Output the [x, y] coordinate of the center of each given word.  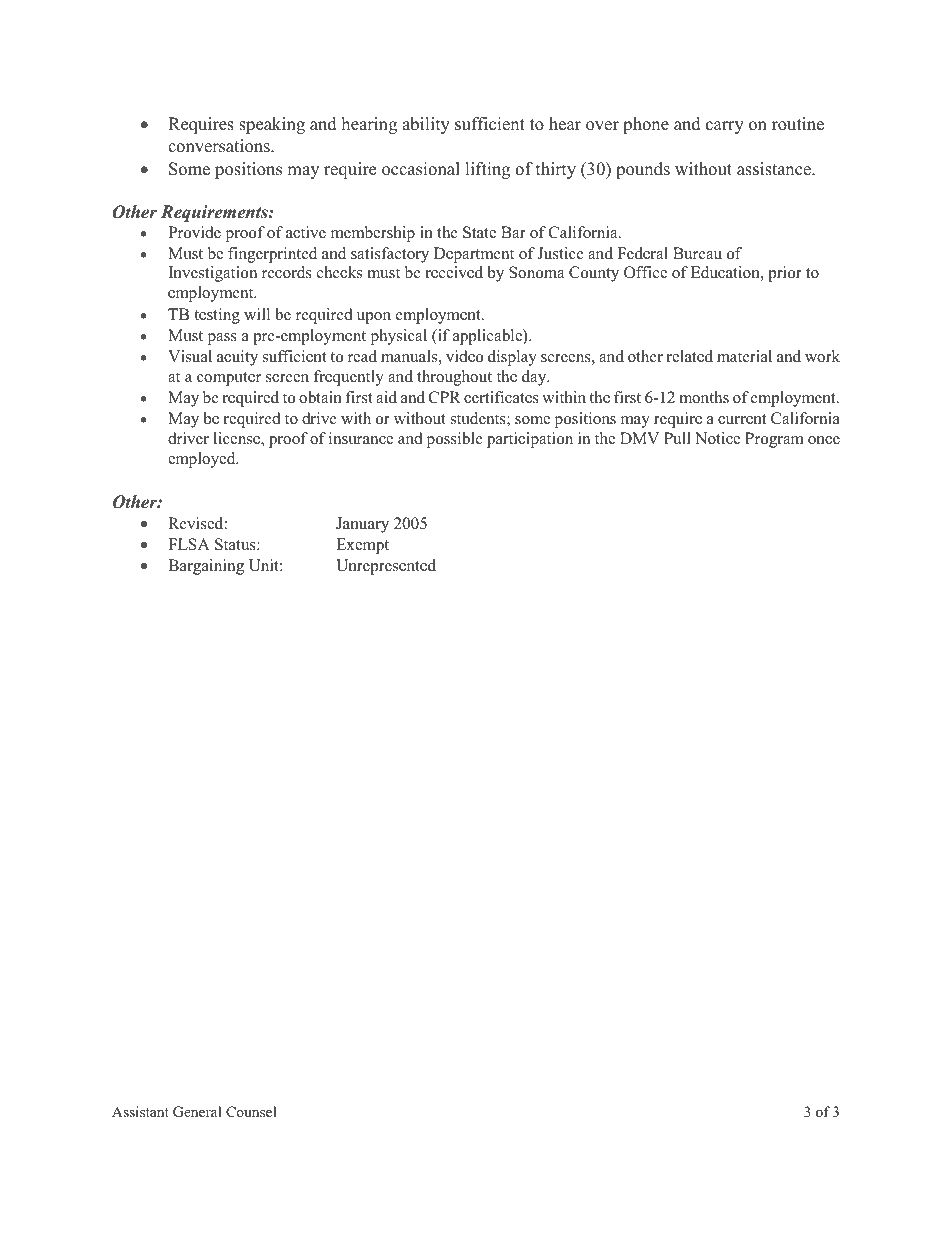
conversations [220, 146]
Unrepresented [386, 567]
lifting [487, 170]
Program [774, 440]
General [197, 1112]
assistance [775, 169]
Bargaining [206, 567]
